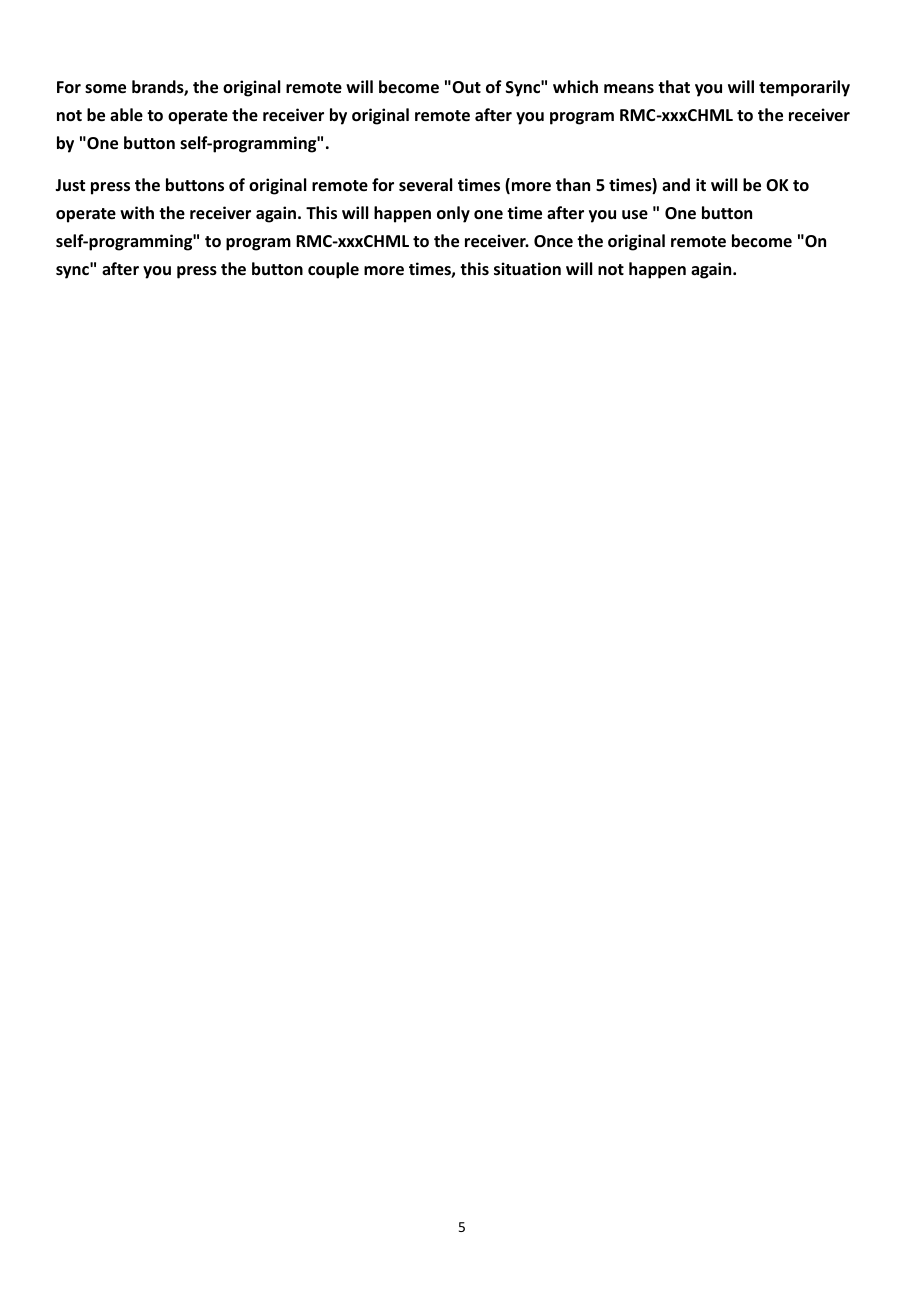 The width and height of the screenshot is (924, 1308). What do you see at coordinates (575, 86) in the screenshot?
I see `which` at bounding box center [575, 86].
